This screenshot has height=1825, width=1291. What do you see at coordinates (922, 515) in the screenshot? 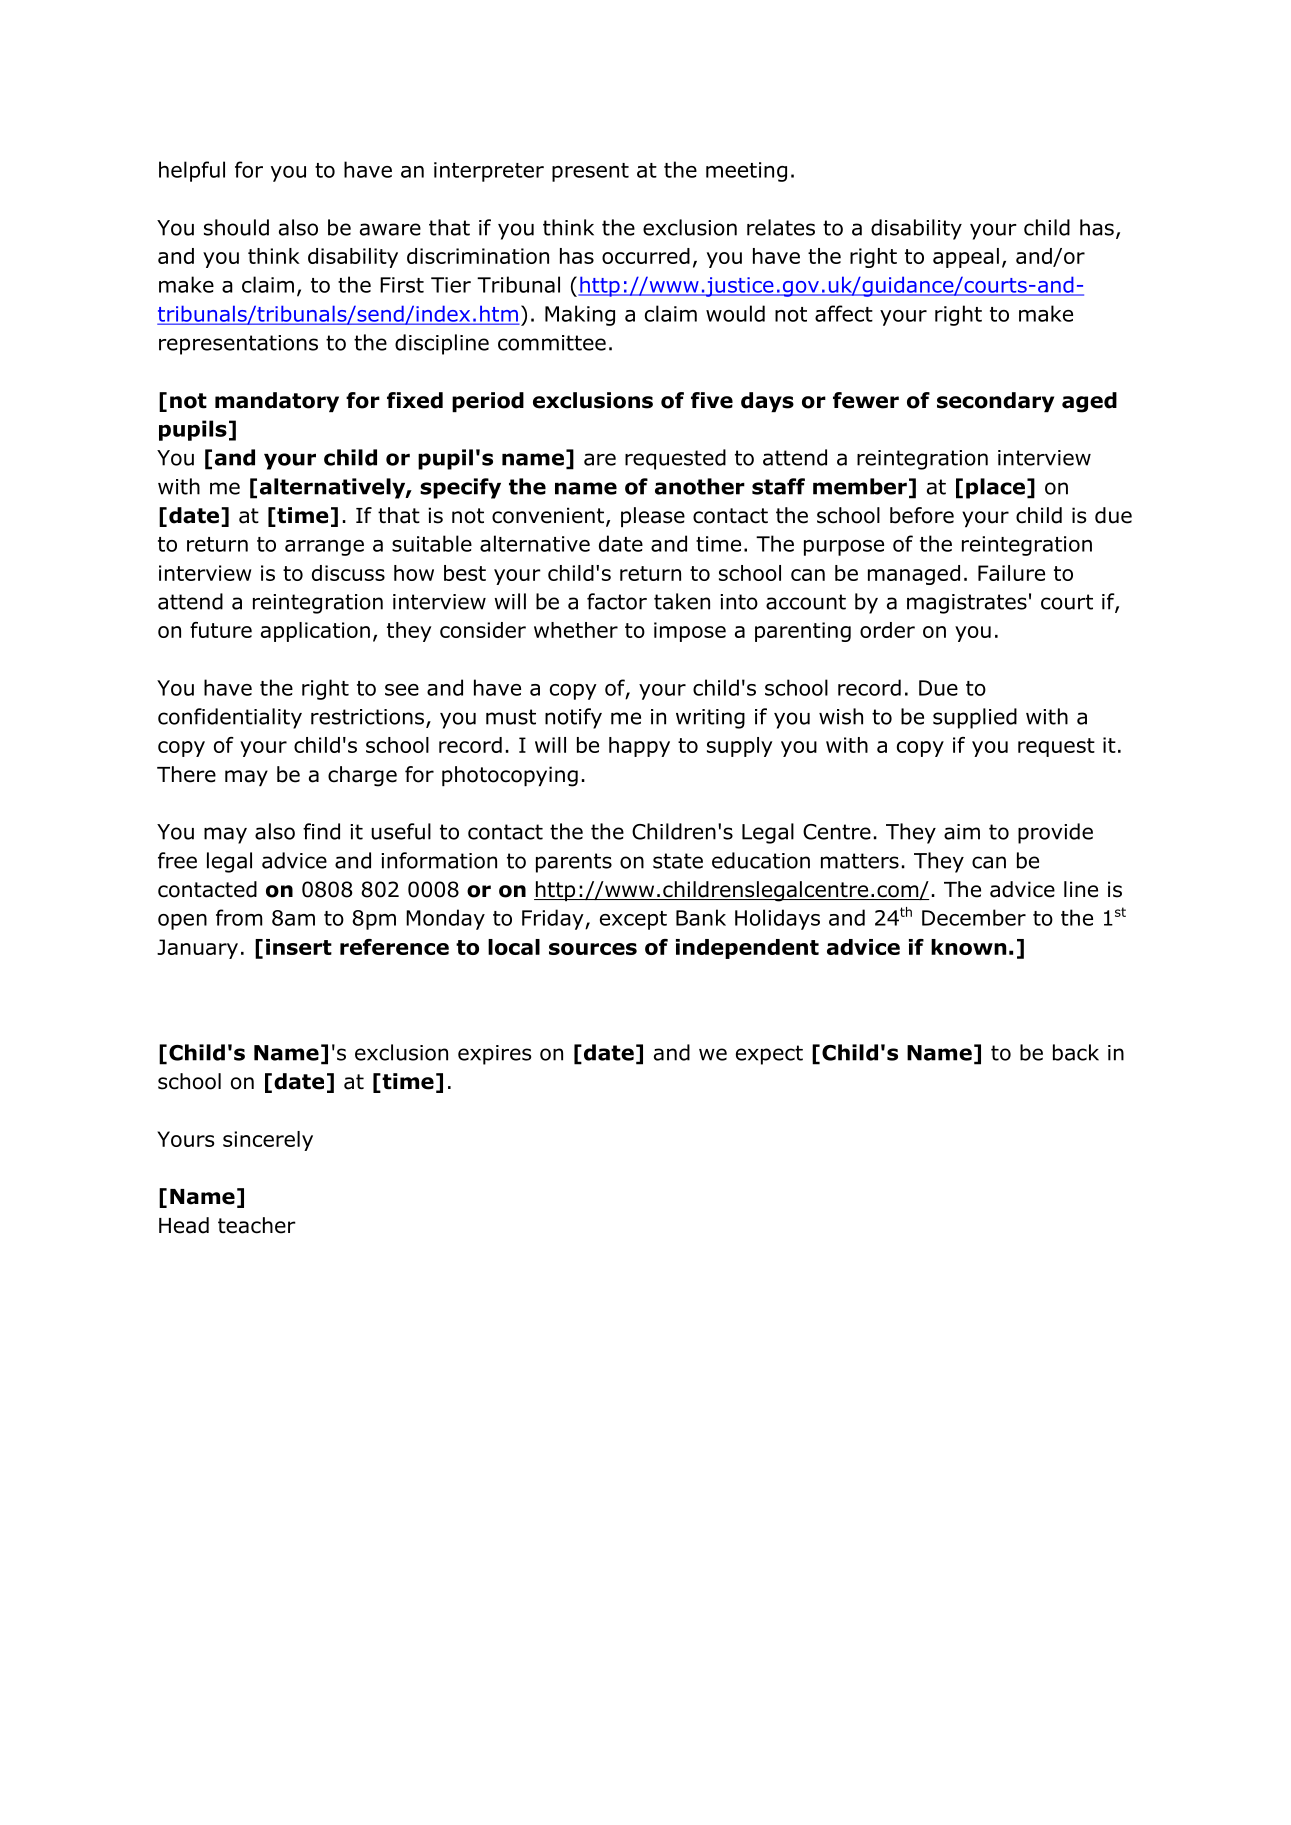
I see `before` at bounding box center [922, 515].
